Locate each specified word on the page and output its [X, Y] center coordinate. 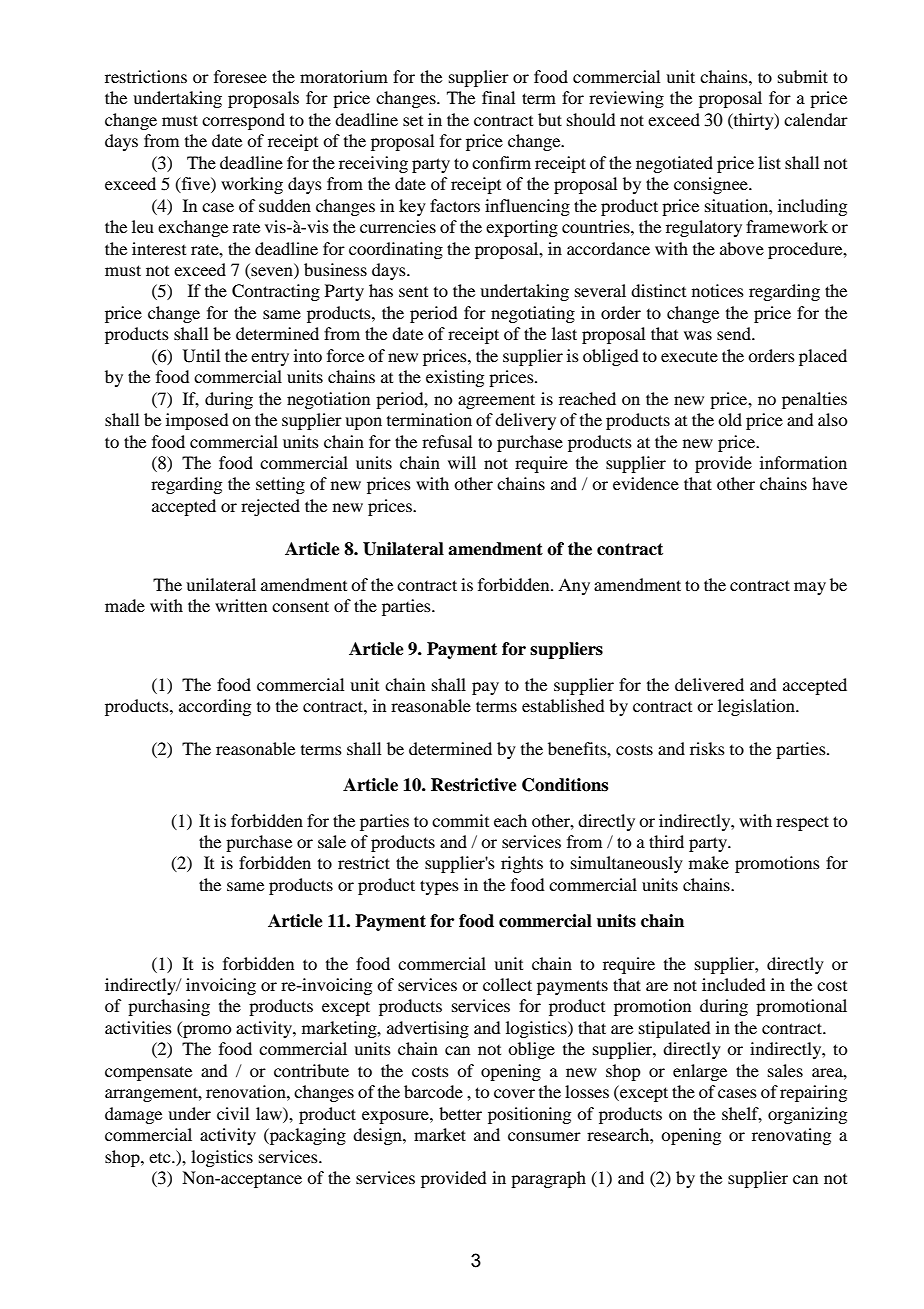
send [735, 333]
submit [803, 76]
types [439, 887]
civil [233, 1113]
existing [455, 378]
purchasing [169, 1007]
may [810, 588]
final [498, 97]
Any [574, 586]
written [241, 605]
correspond [243, 121]
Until [201, 356]
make [709, 862]
